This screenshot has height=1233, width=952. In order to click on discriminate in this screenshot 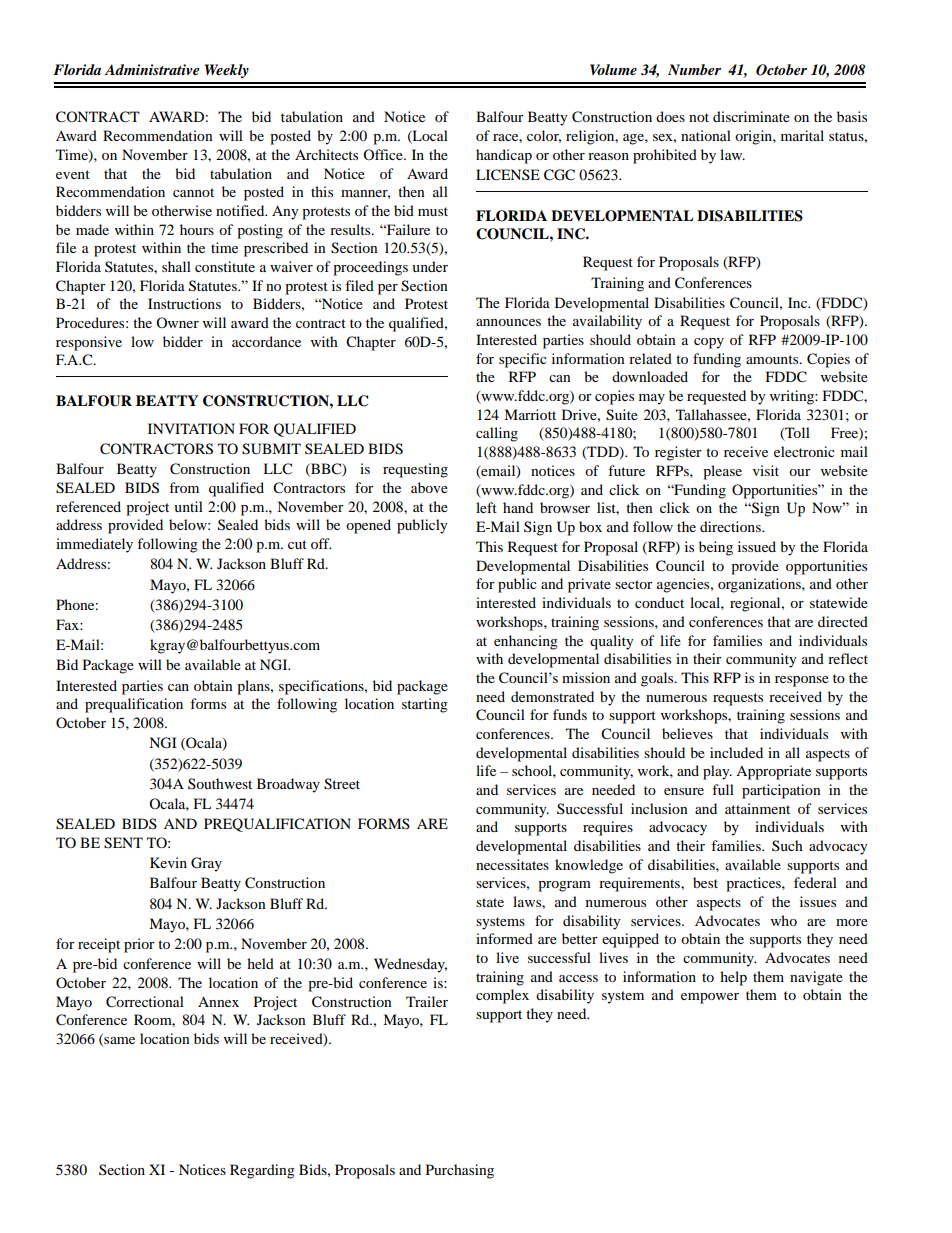, I will do `click(751, 116)`.
